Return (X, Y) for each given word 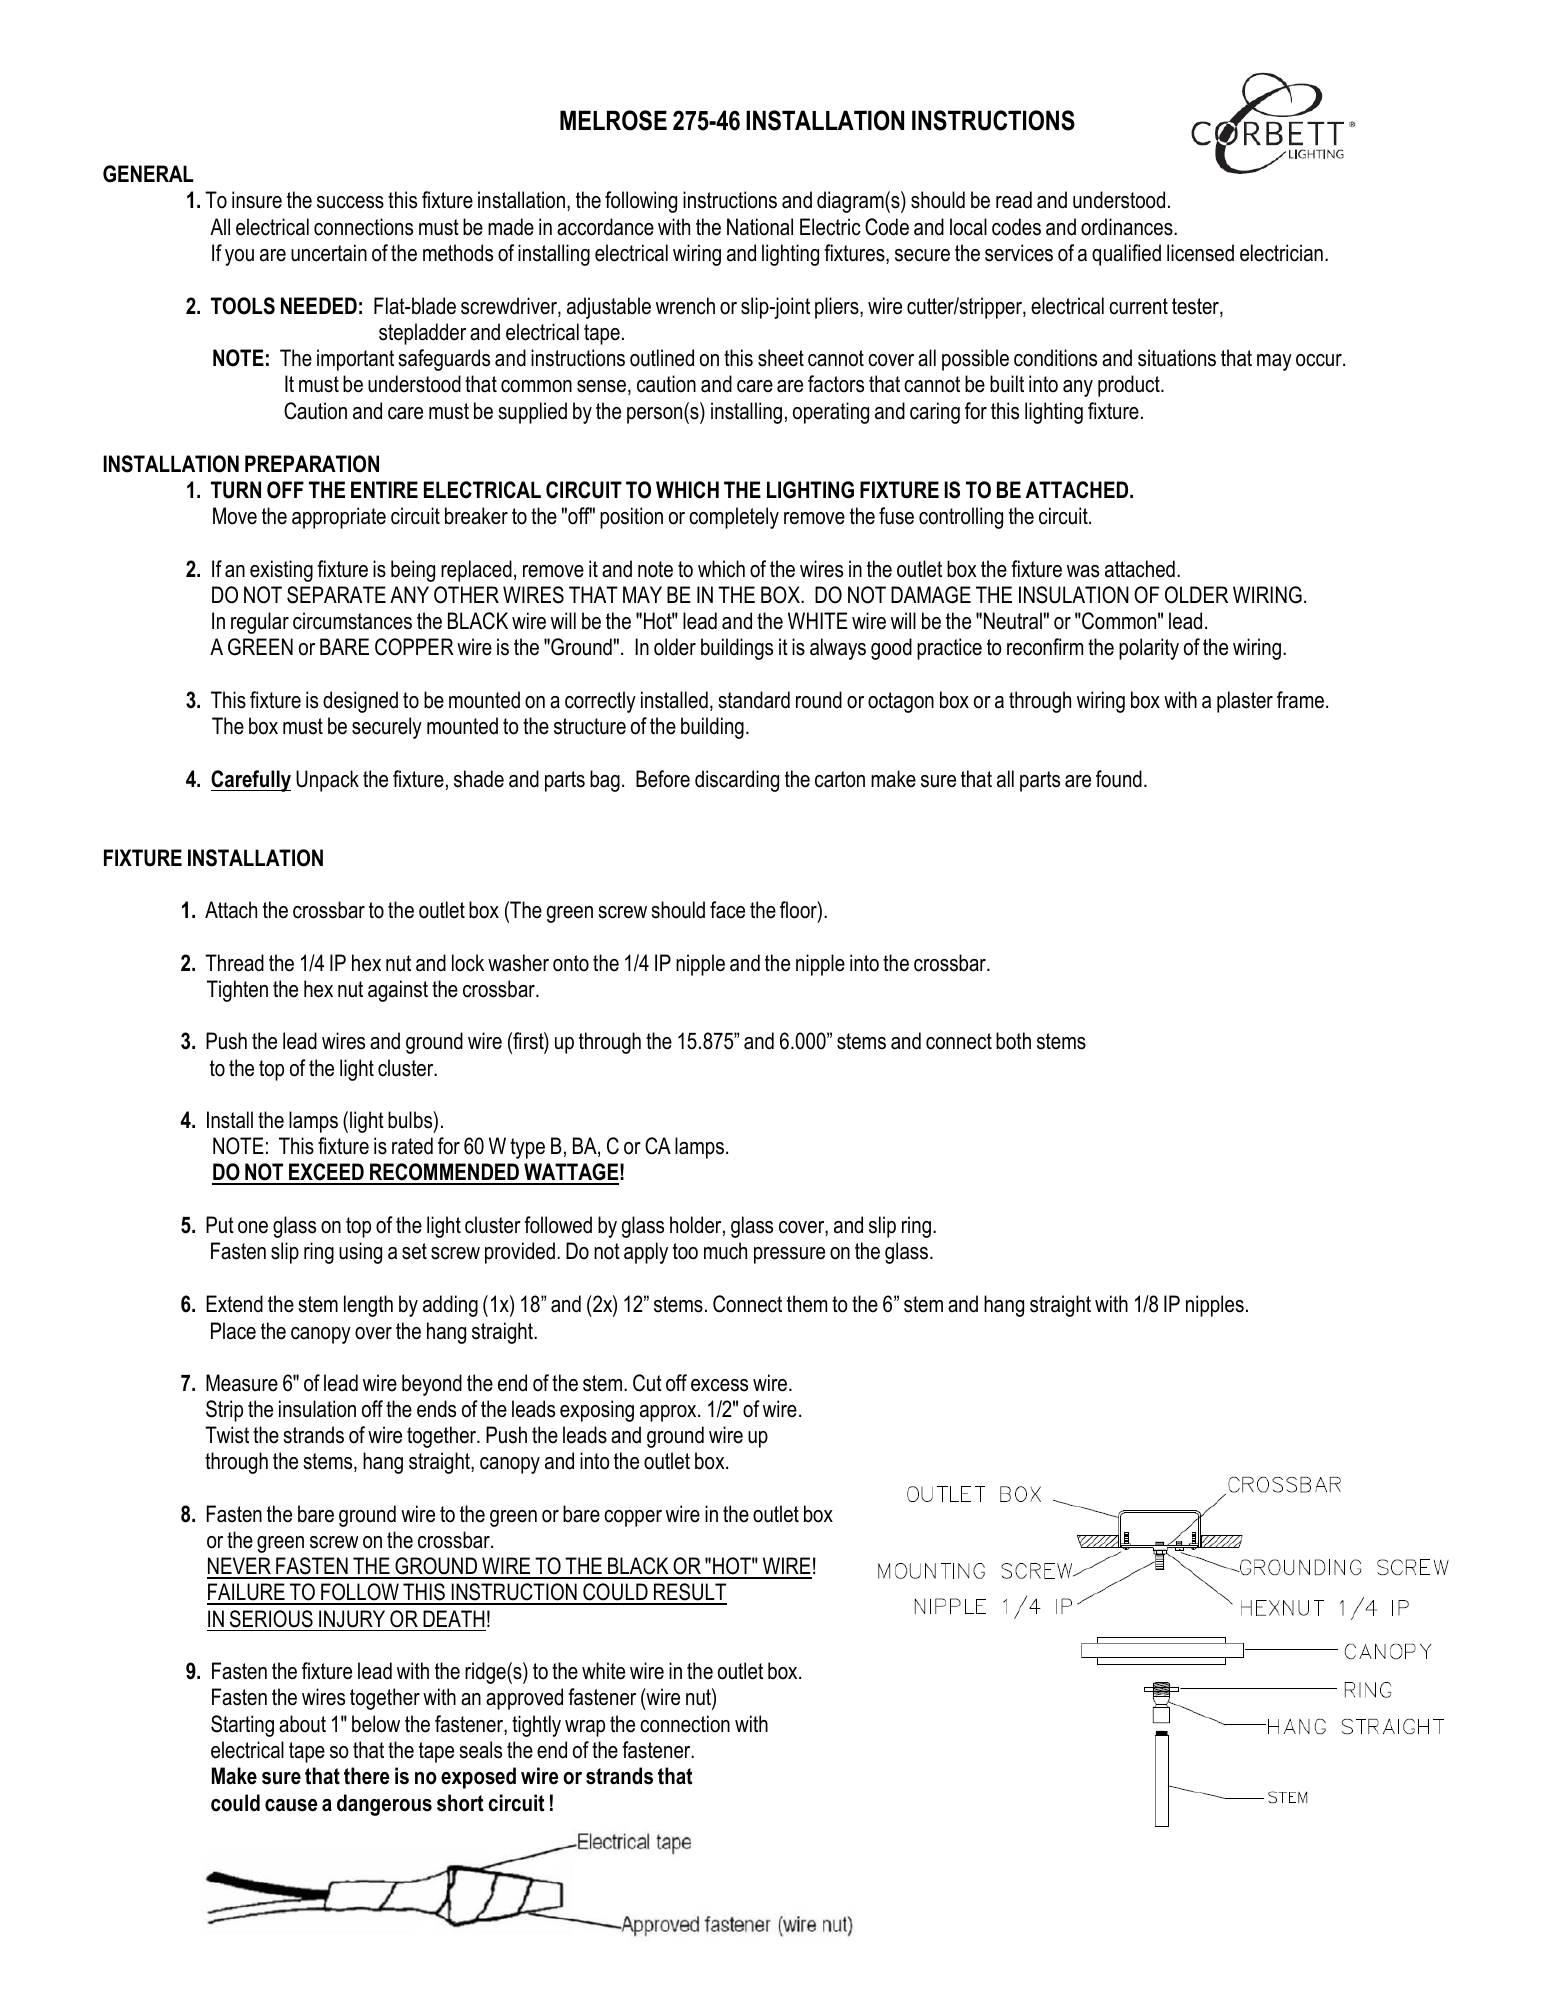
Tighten (237, 991)
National (760, 227)
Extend (234, 1304)
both (1013, 1041)
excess (719, 1385)
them (807, 1304)
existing (281, 571)
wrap (585, 1728)
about (302, 1724)
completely (734, 518)
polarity (1149, 649)
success (350, 202)
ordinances (1128, 227)
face (727, 910)
